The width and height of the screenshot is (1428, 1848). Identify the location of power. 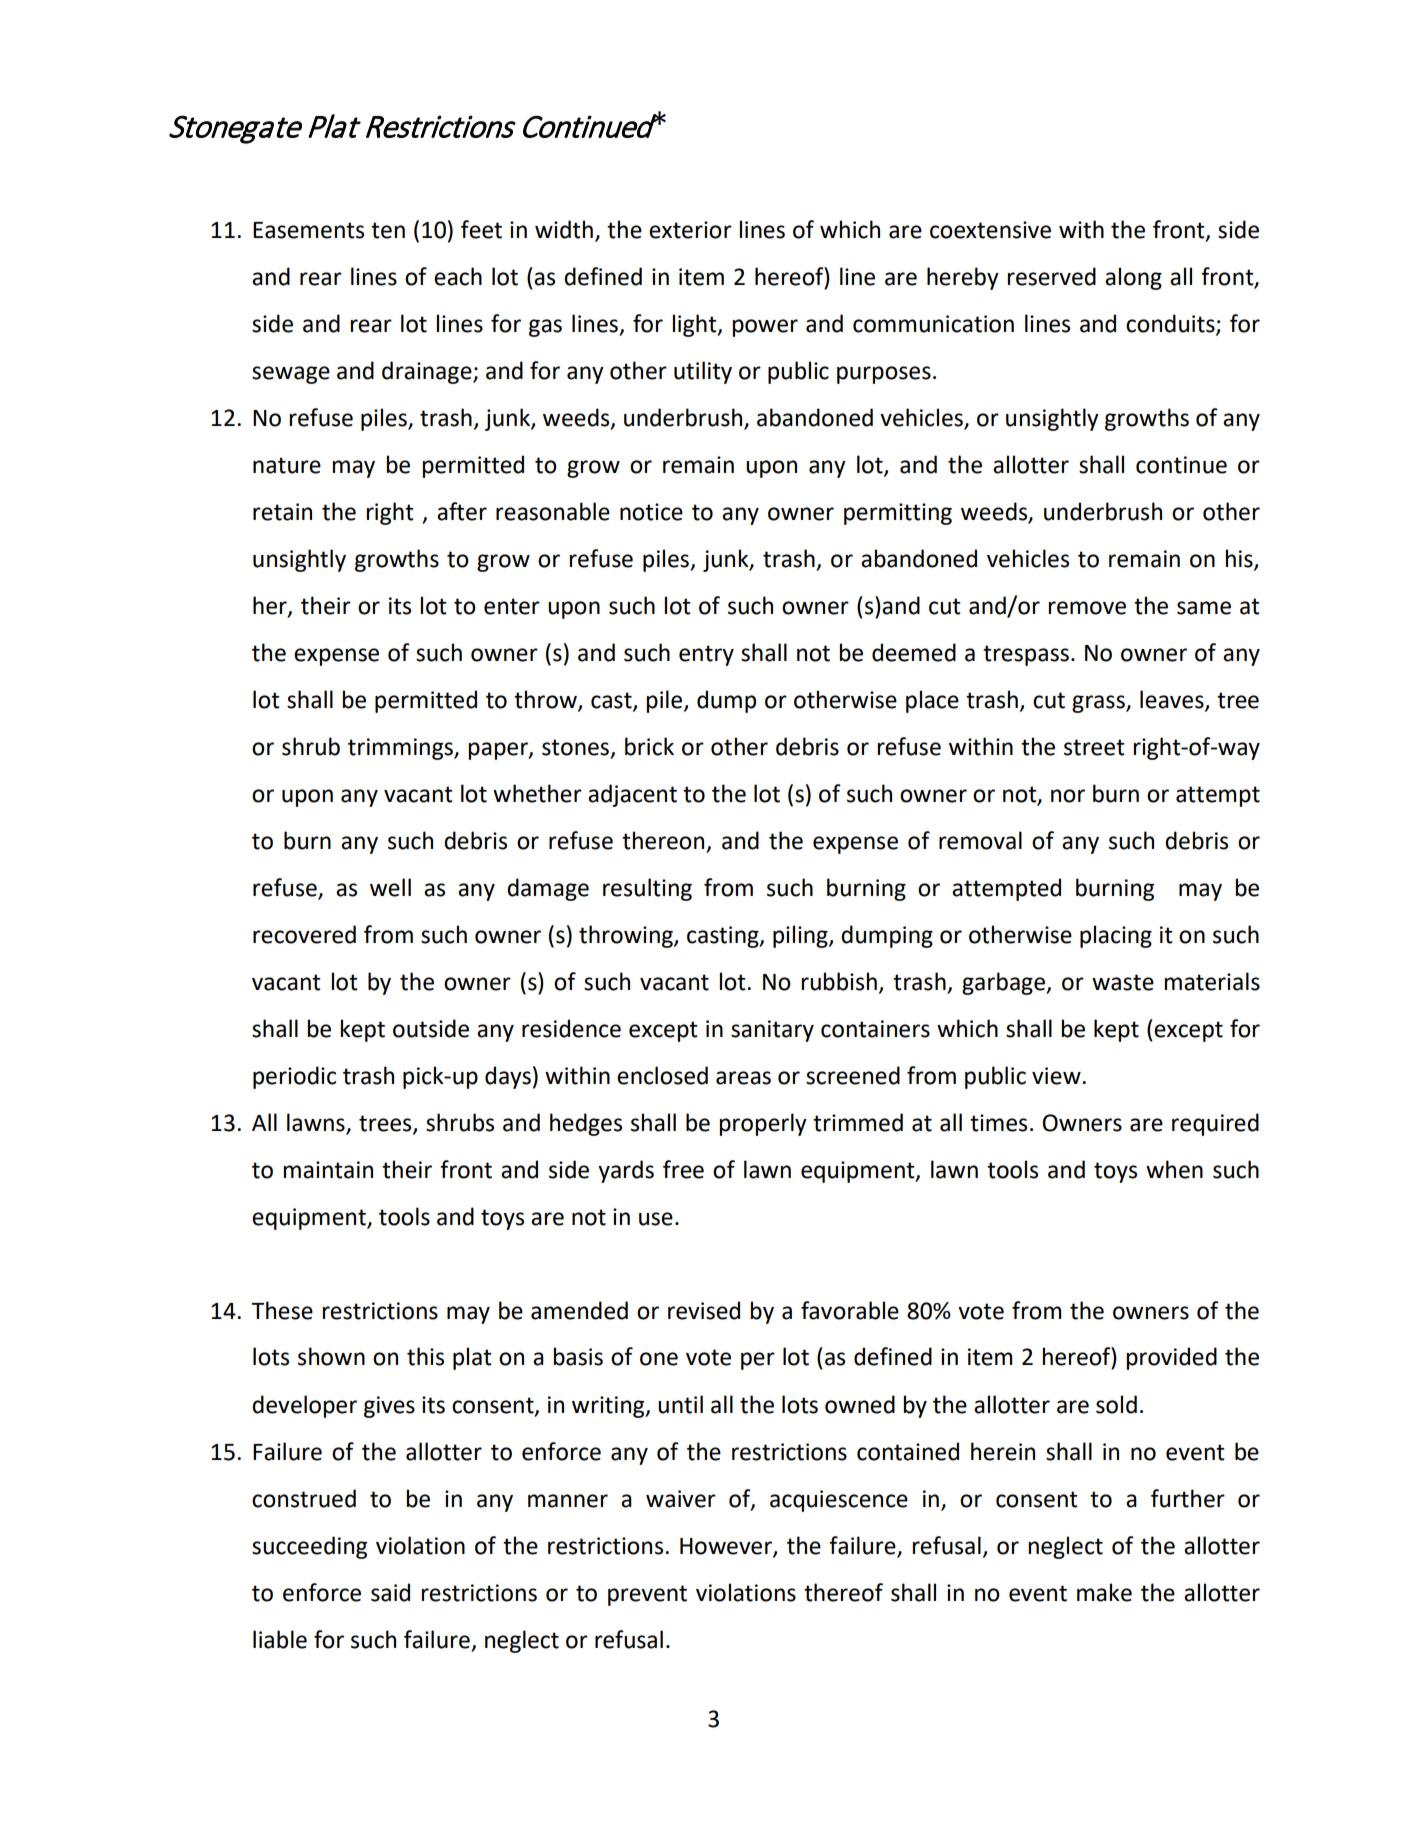
(765, 328).
